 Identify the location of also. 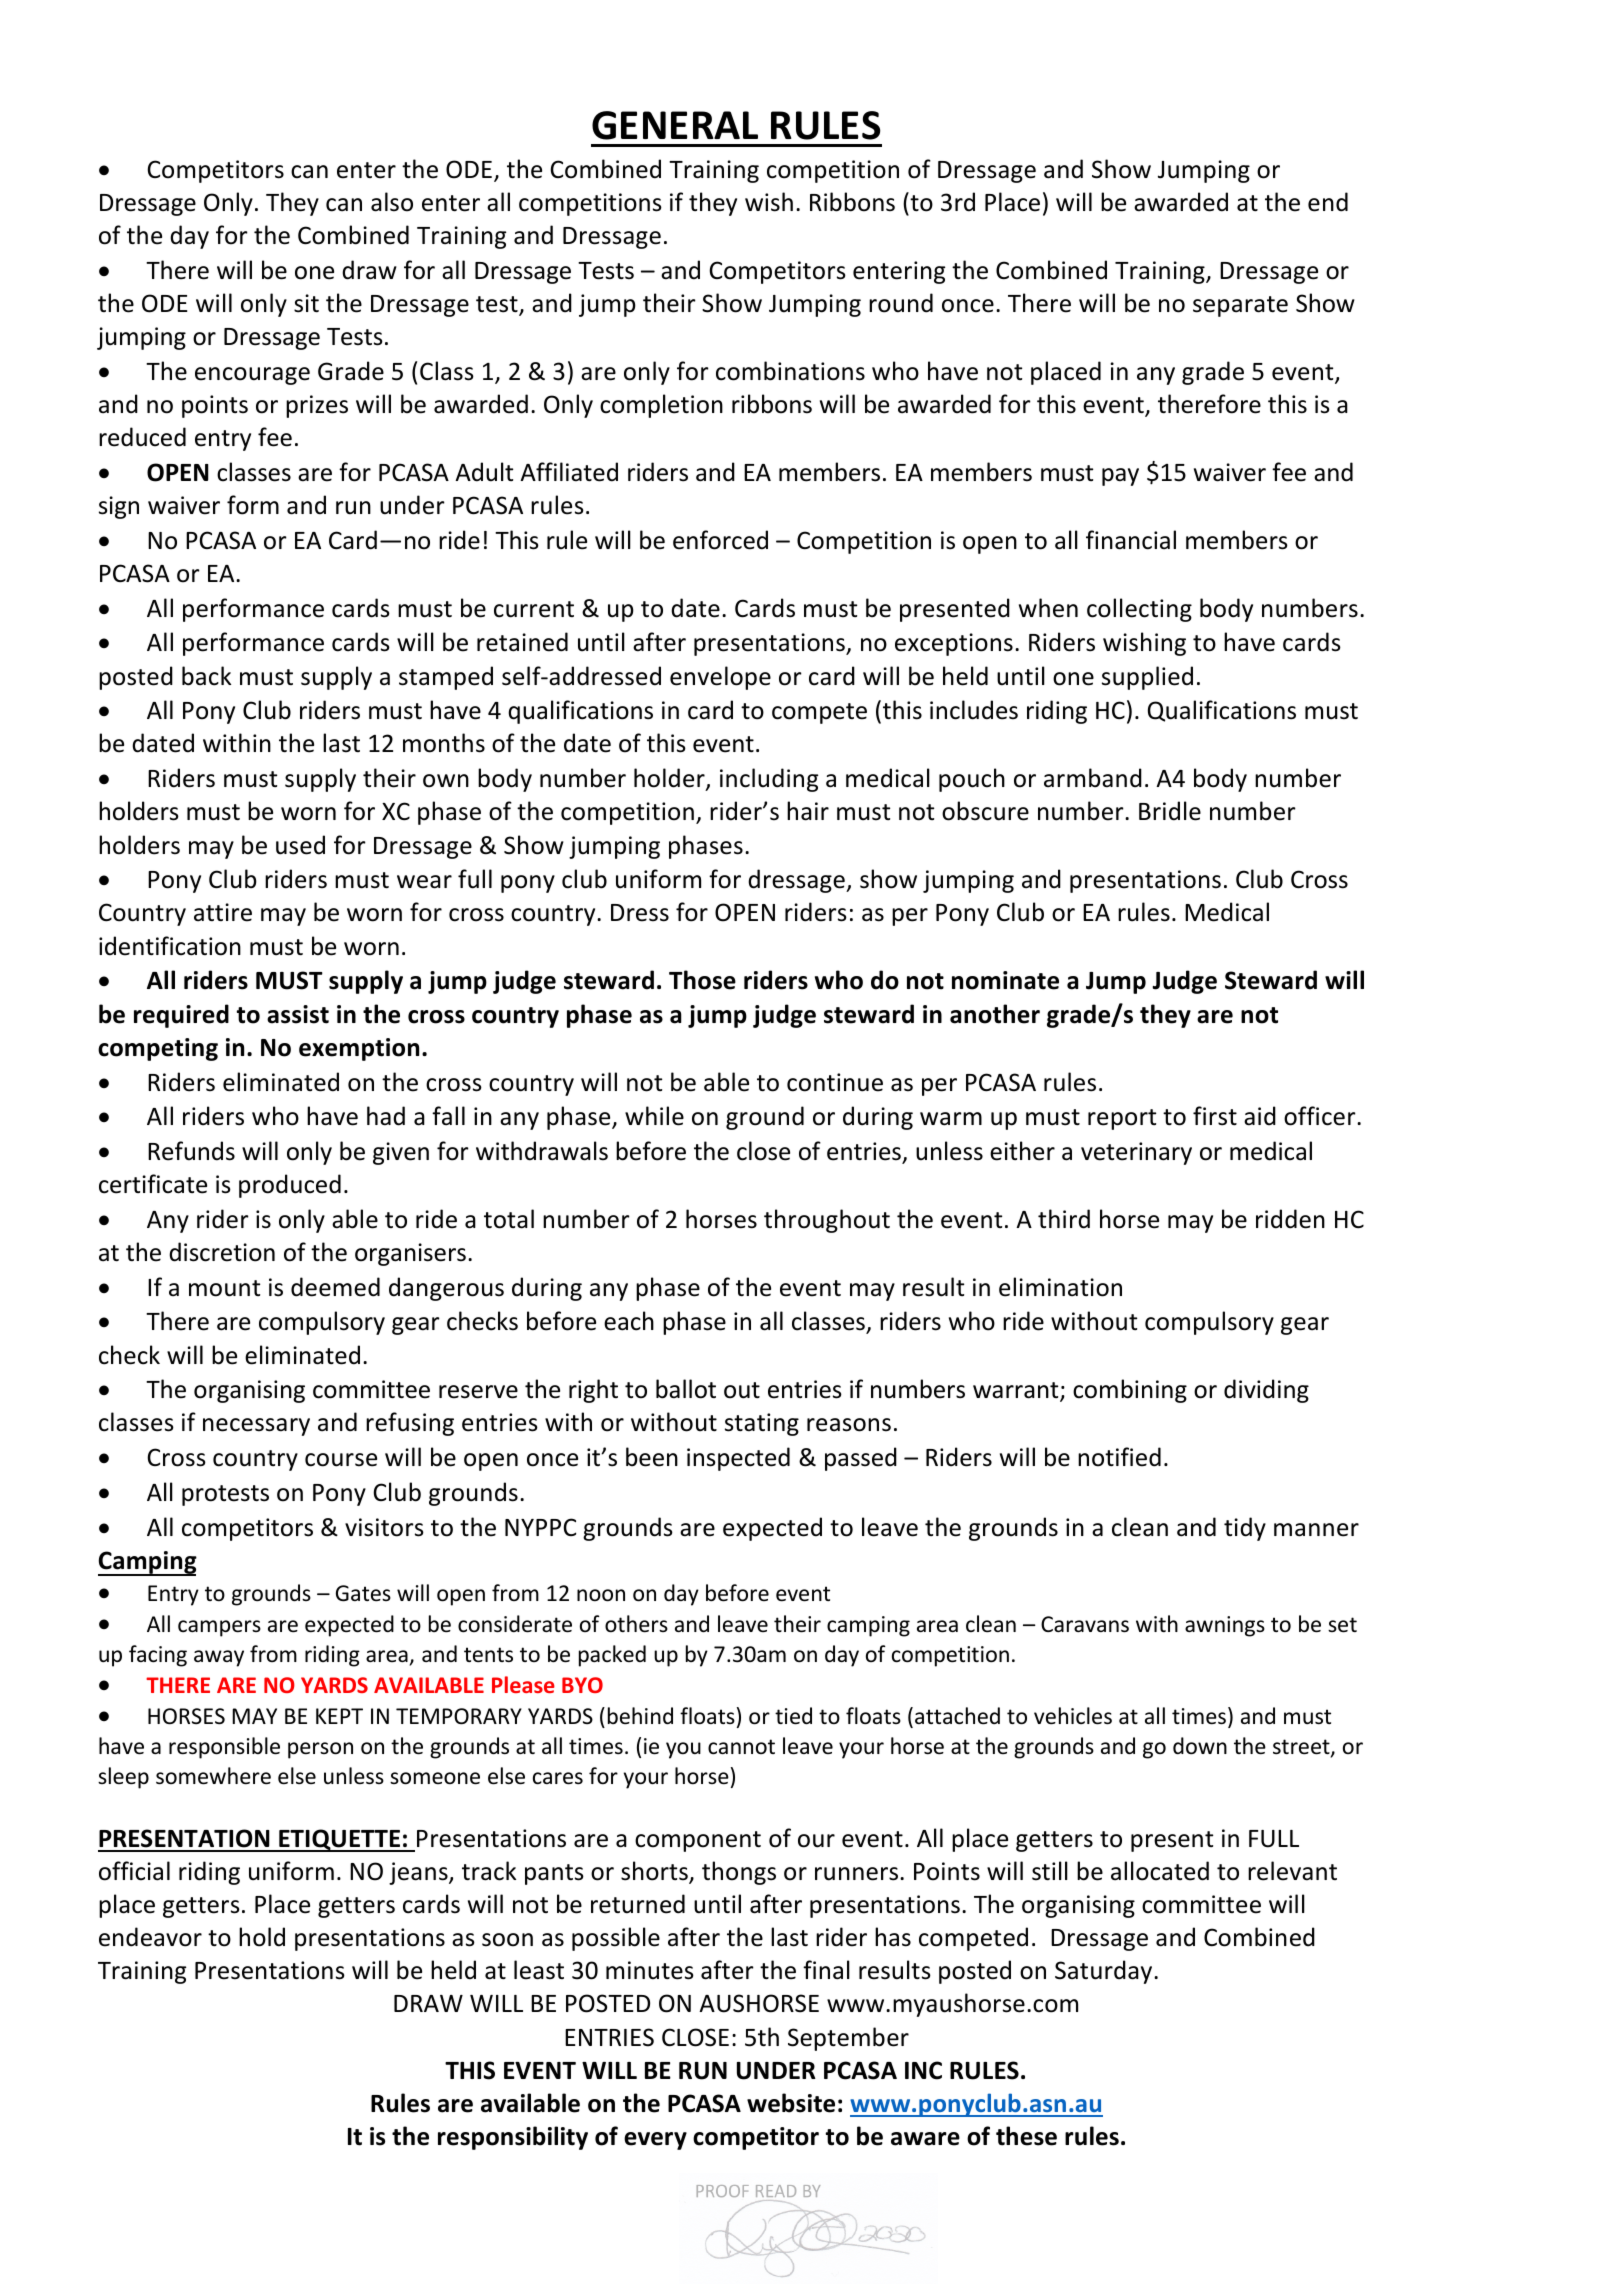
(392, 202).
